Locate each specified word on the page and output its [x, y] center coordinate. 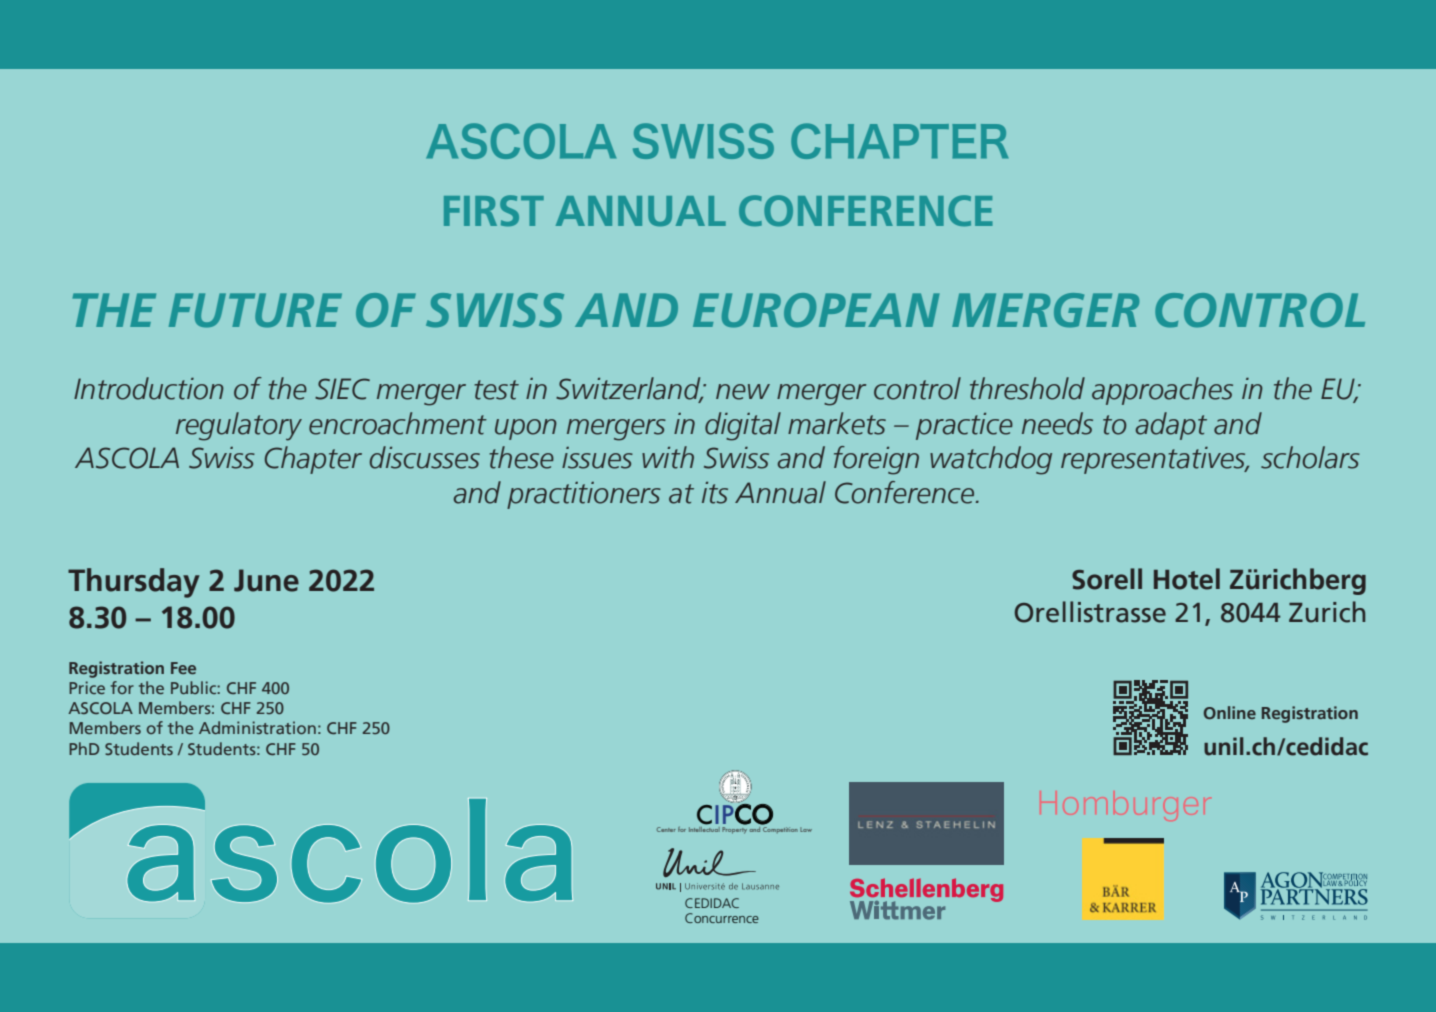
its [715, 493]
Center [666, 829]
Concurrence [722, 918]
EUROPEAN [816, 310]
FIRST [494, 210]
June [266, 580]
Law [806, 829]
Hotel [1187, 579]
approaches [1162, 391]
